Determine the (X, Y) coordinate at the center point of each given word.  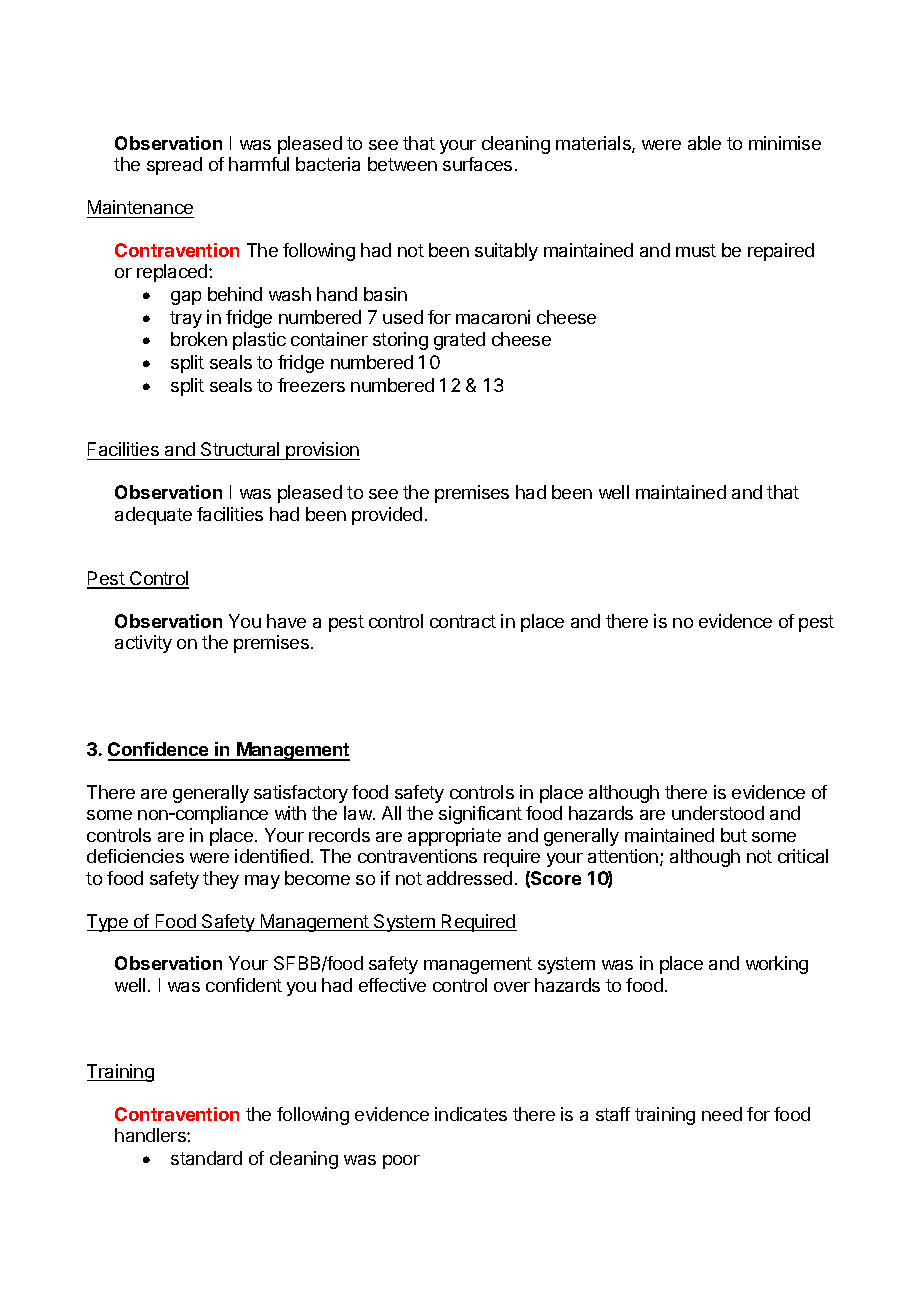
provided (387, 516)
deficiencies (135, 856)
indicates (471, 1114)
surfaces (477, 164)
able (704, 143)
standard (206, 1158)
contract (463, 621)
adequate (153, 516)
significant (480, 815)
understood (718, 813)
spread (174, 166)
